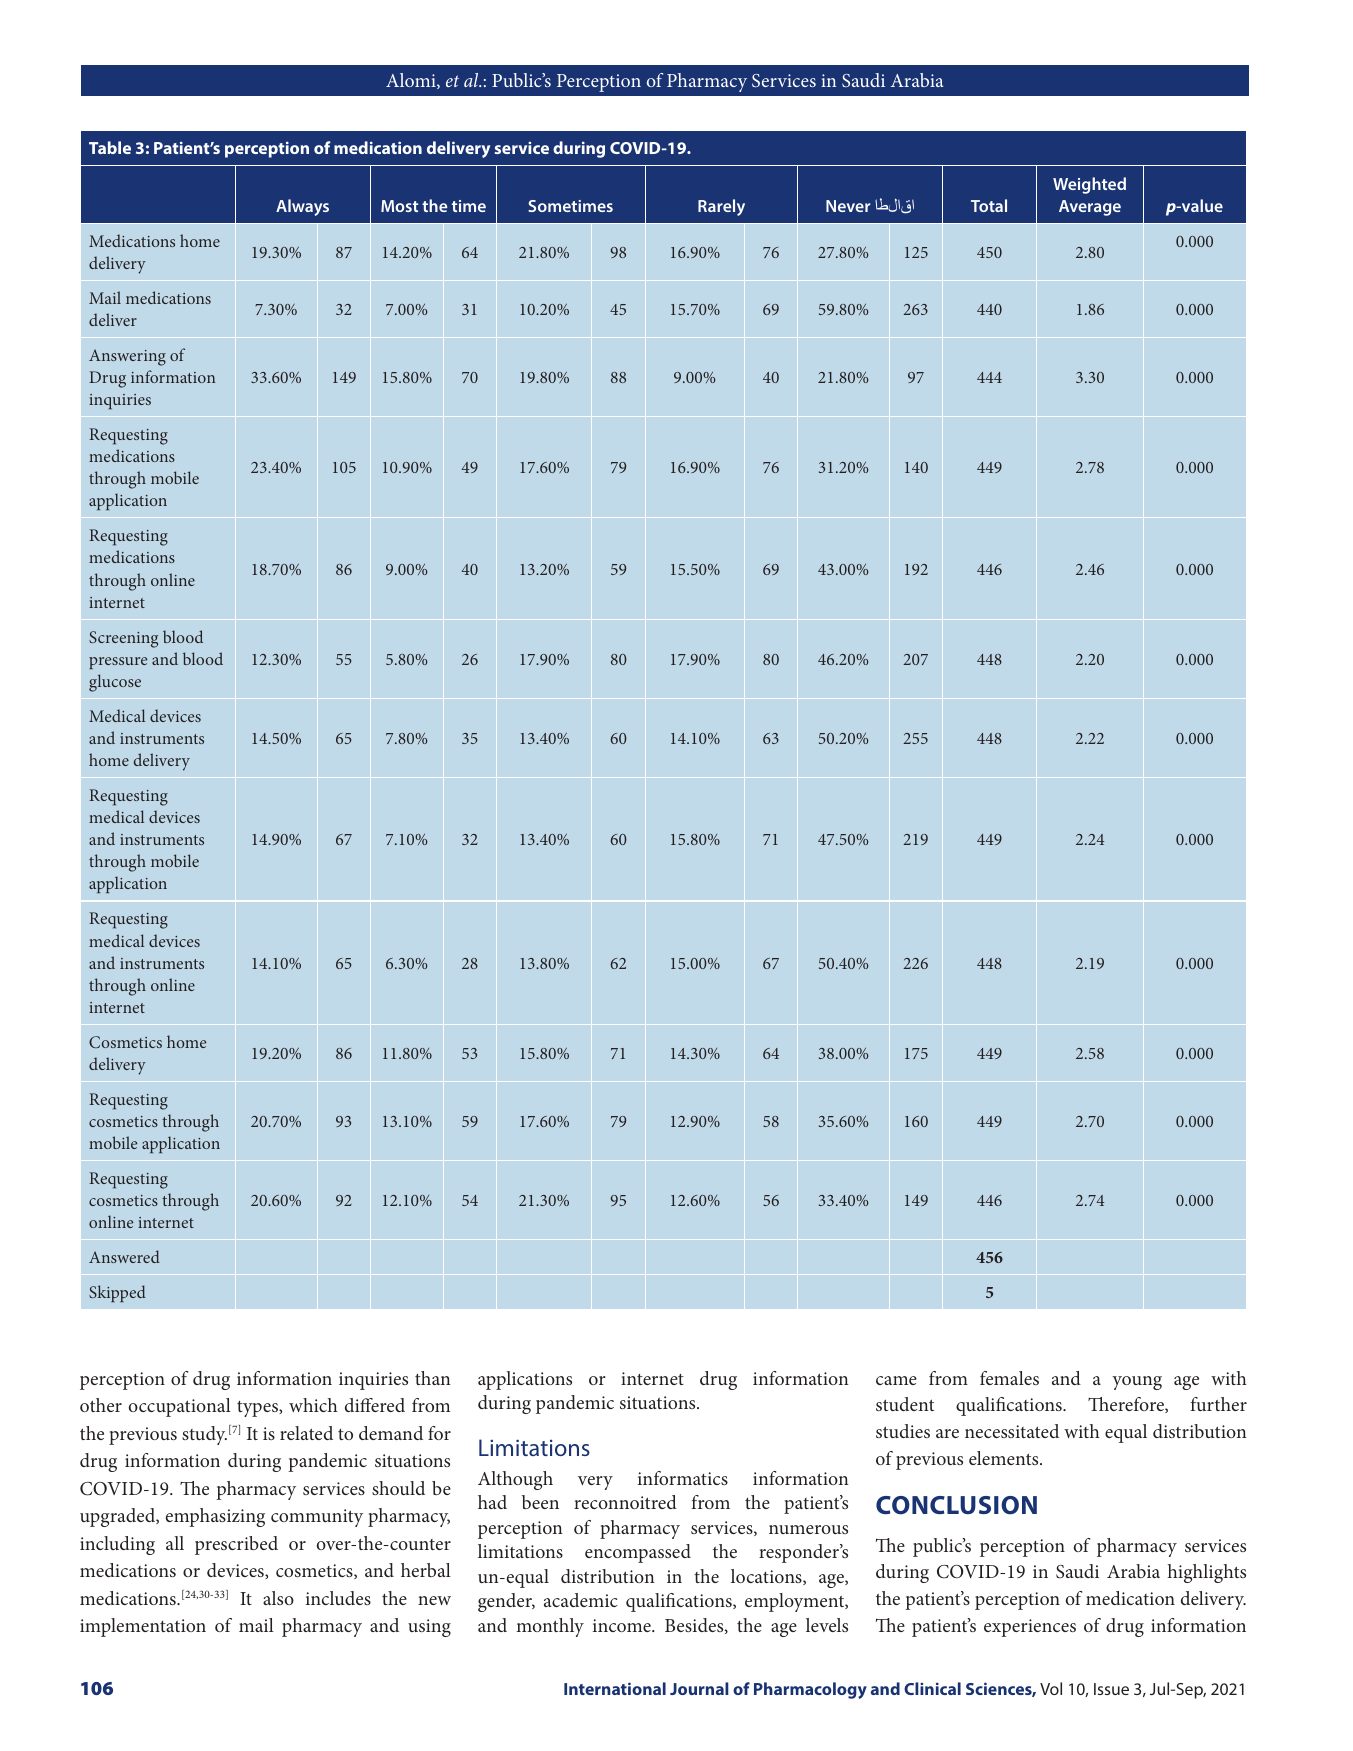 The image size is (1353, 1751). Describe the element at coordinates (124, 1256) in the screenshot. I see `Answered` at that location.
